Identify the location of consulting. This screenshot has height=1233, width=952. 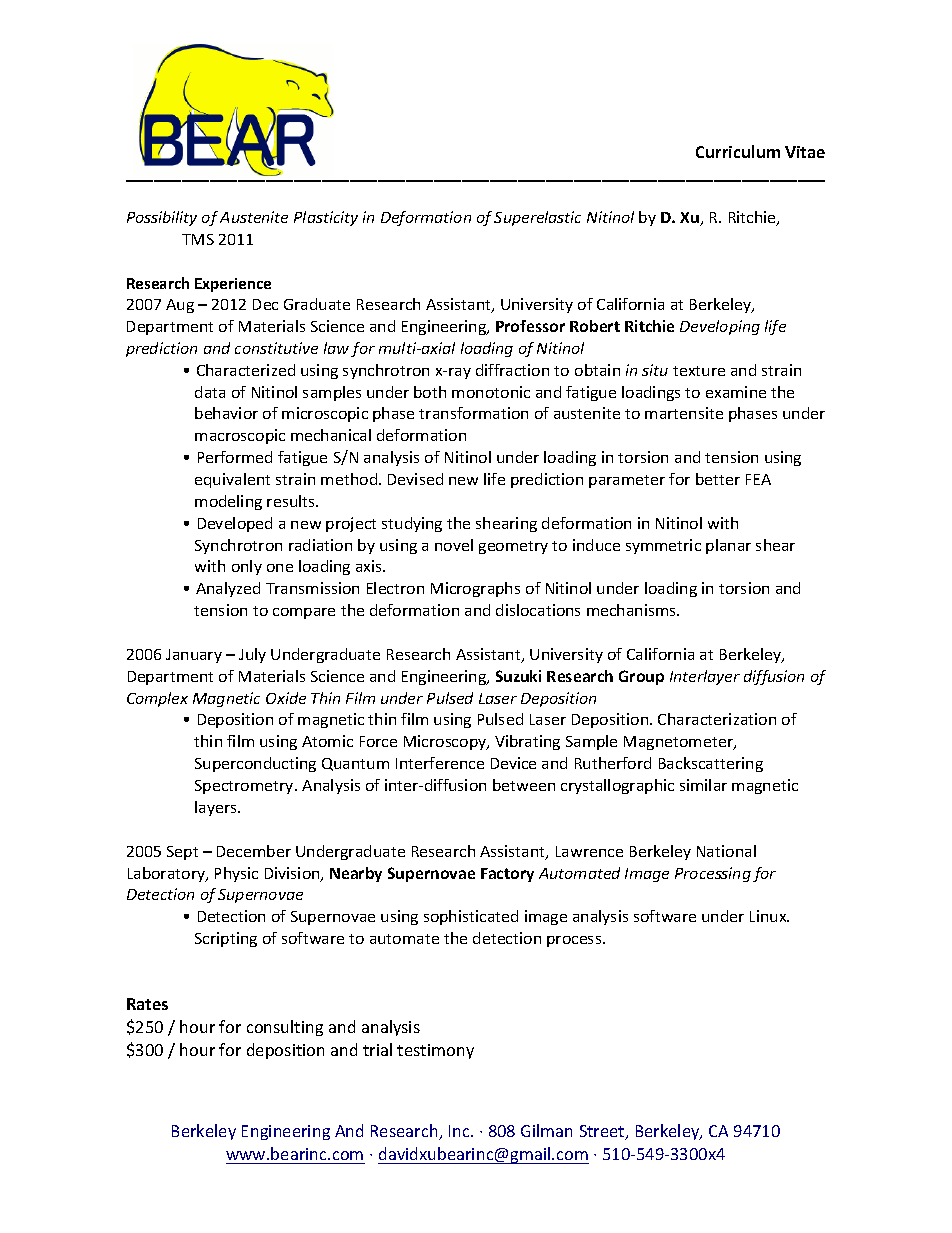
(285, 1028).
